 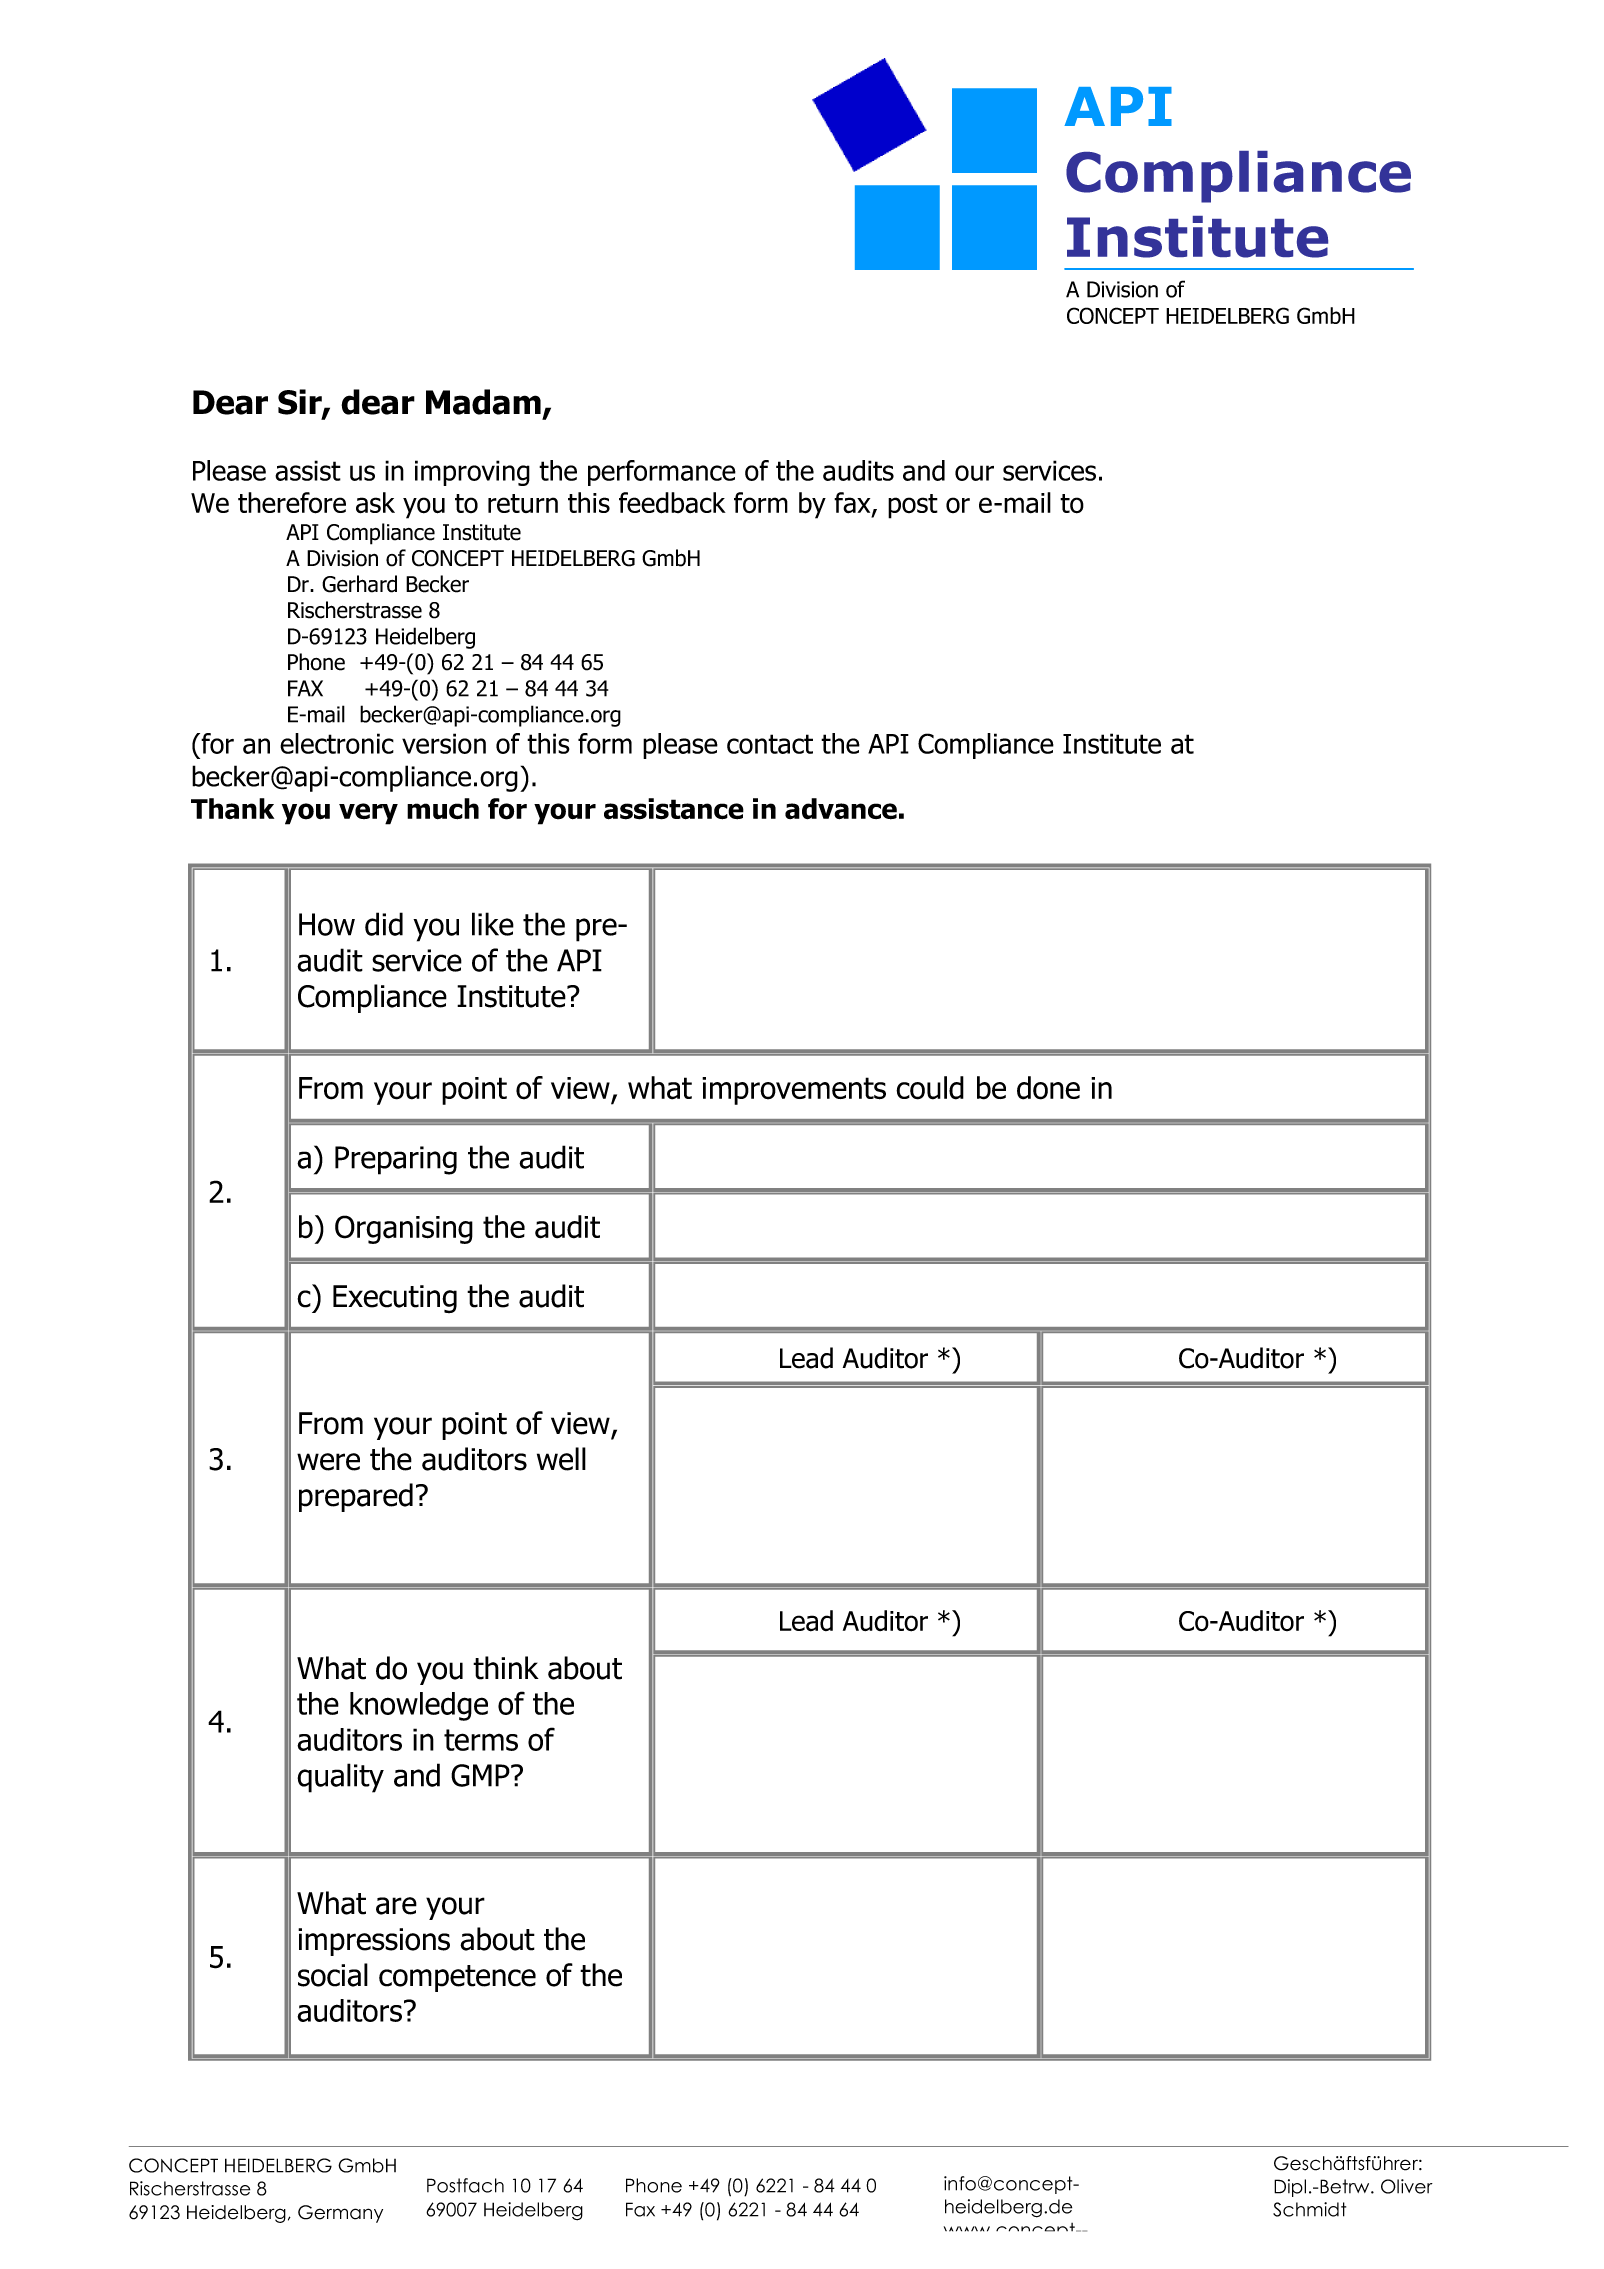 What do you see at coordinates (395, 1299) in the screenshot?
I see `Executing` at bounding box center [395, 1299].
